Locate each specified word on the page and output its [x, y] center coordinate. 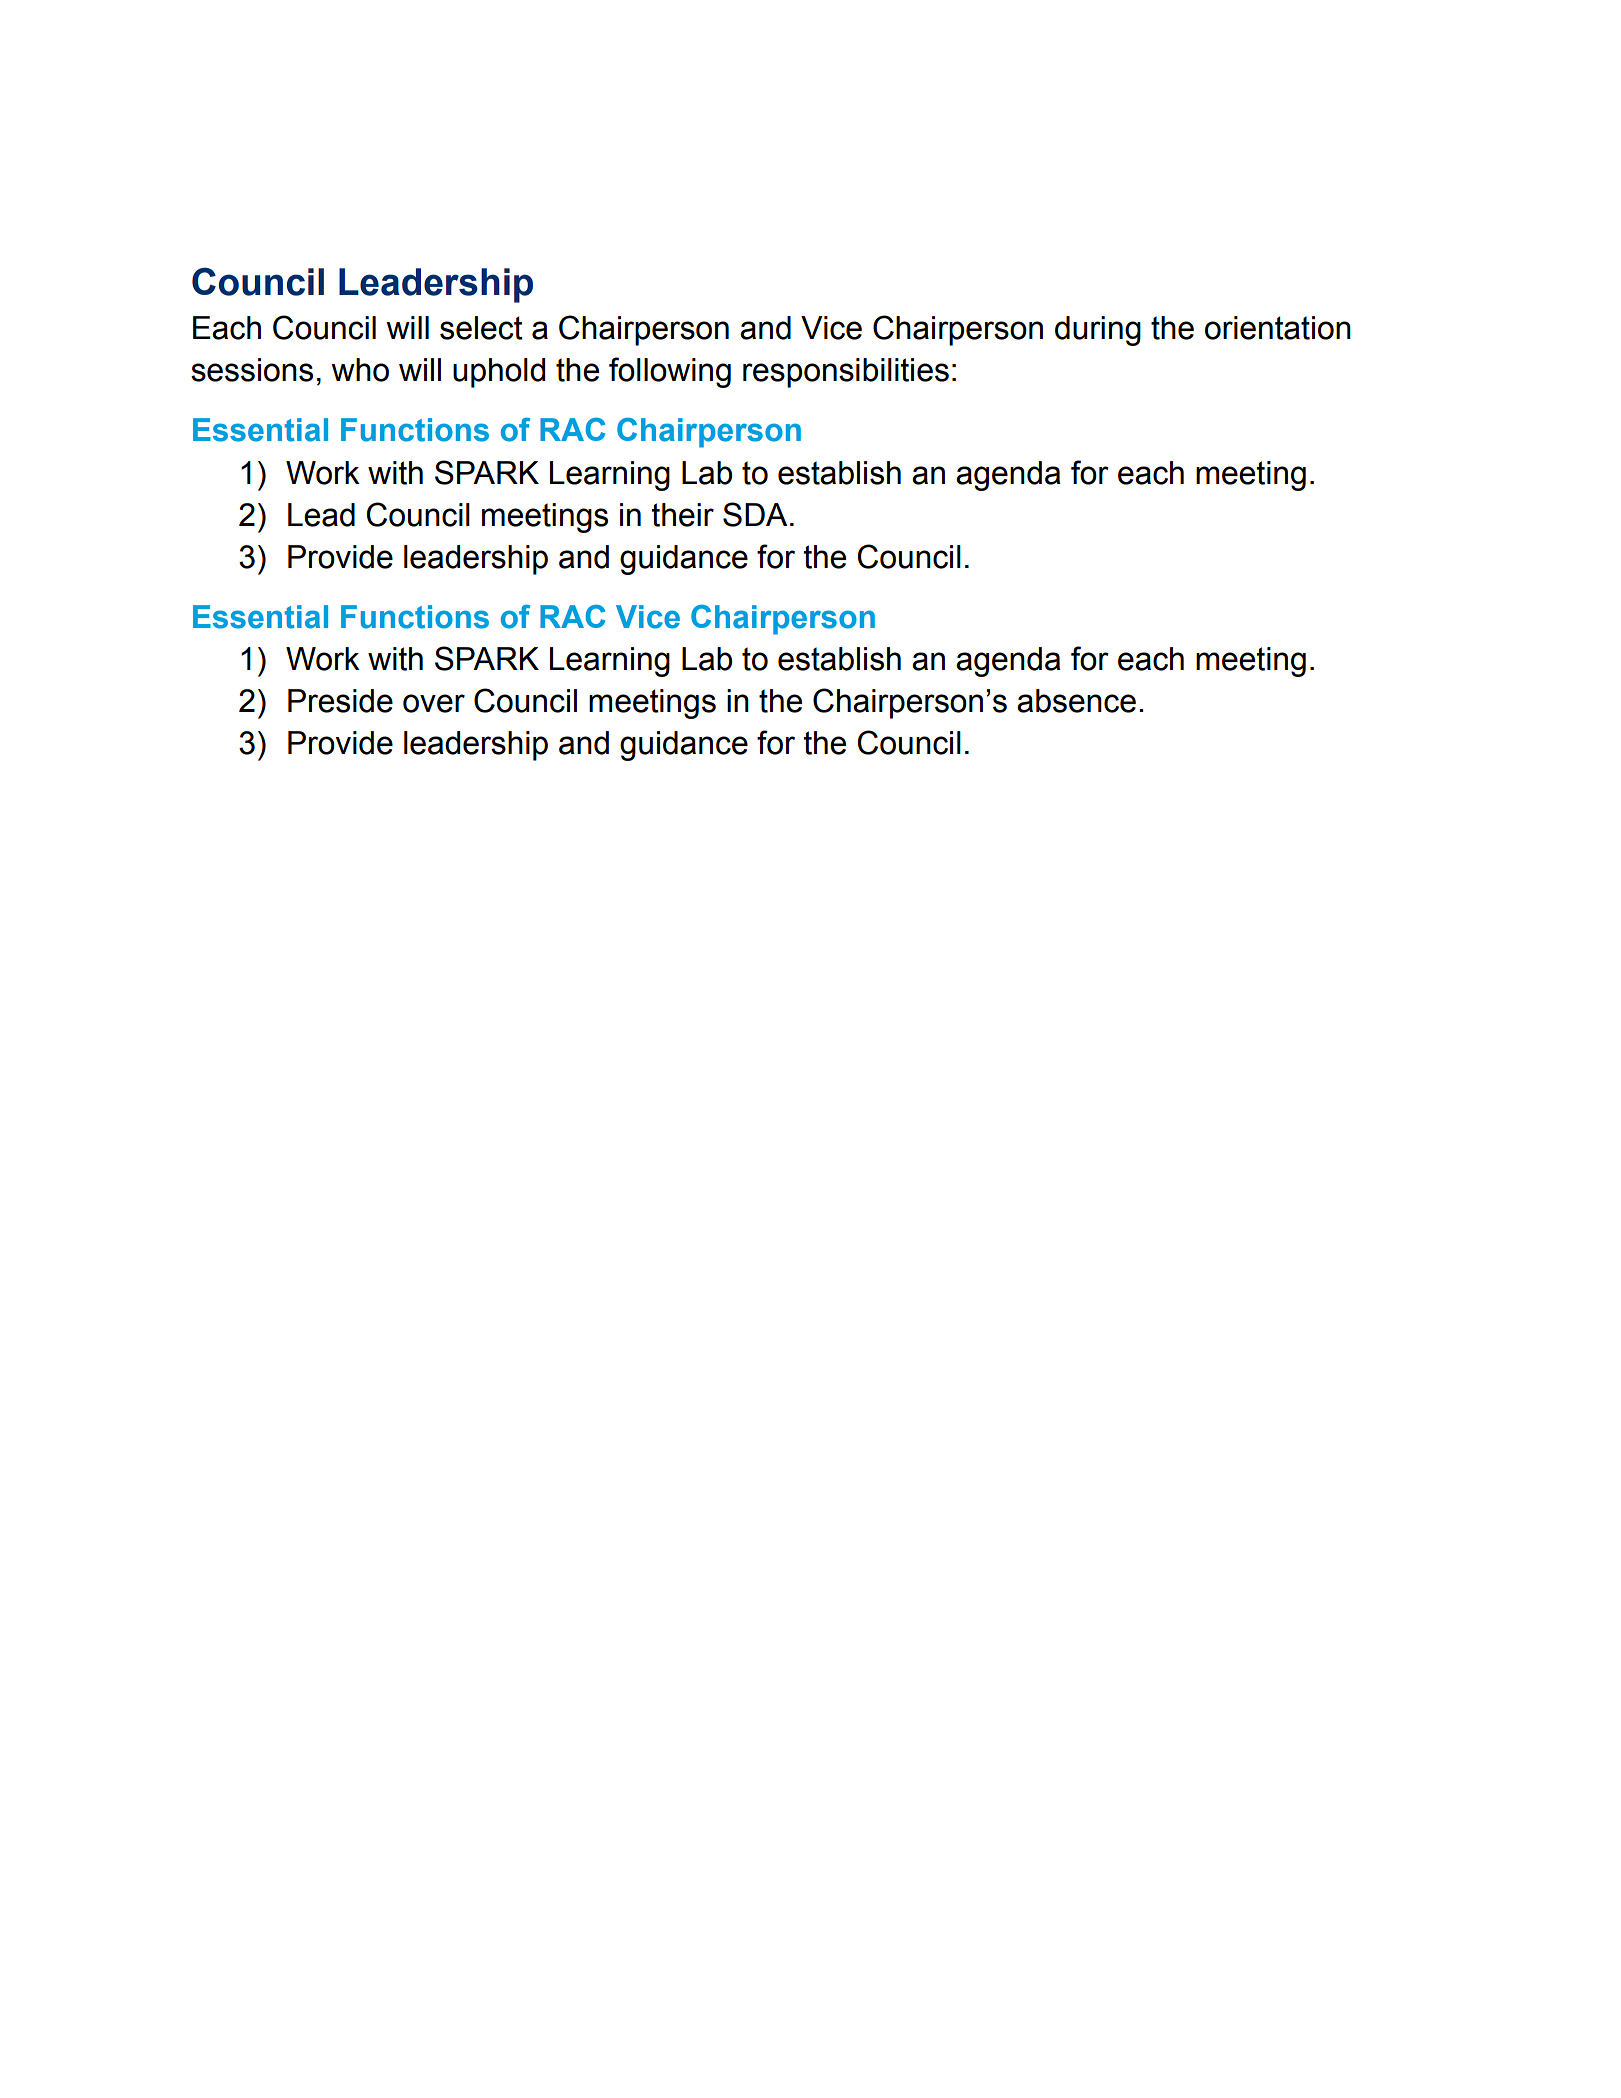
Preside [340, 701]
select [481, 328]
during [1098, 331]
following [670, 372]
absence [1076, 701]
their [682, 515]
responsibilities [846, 373]
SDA [755, 514]
